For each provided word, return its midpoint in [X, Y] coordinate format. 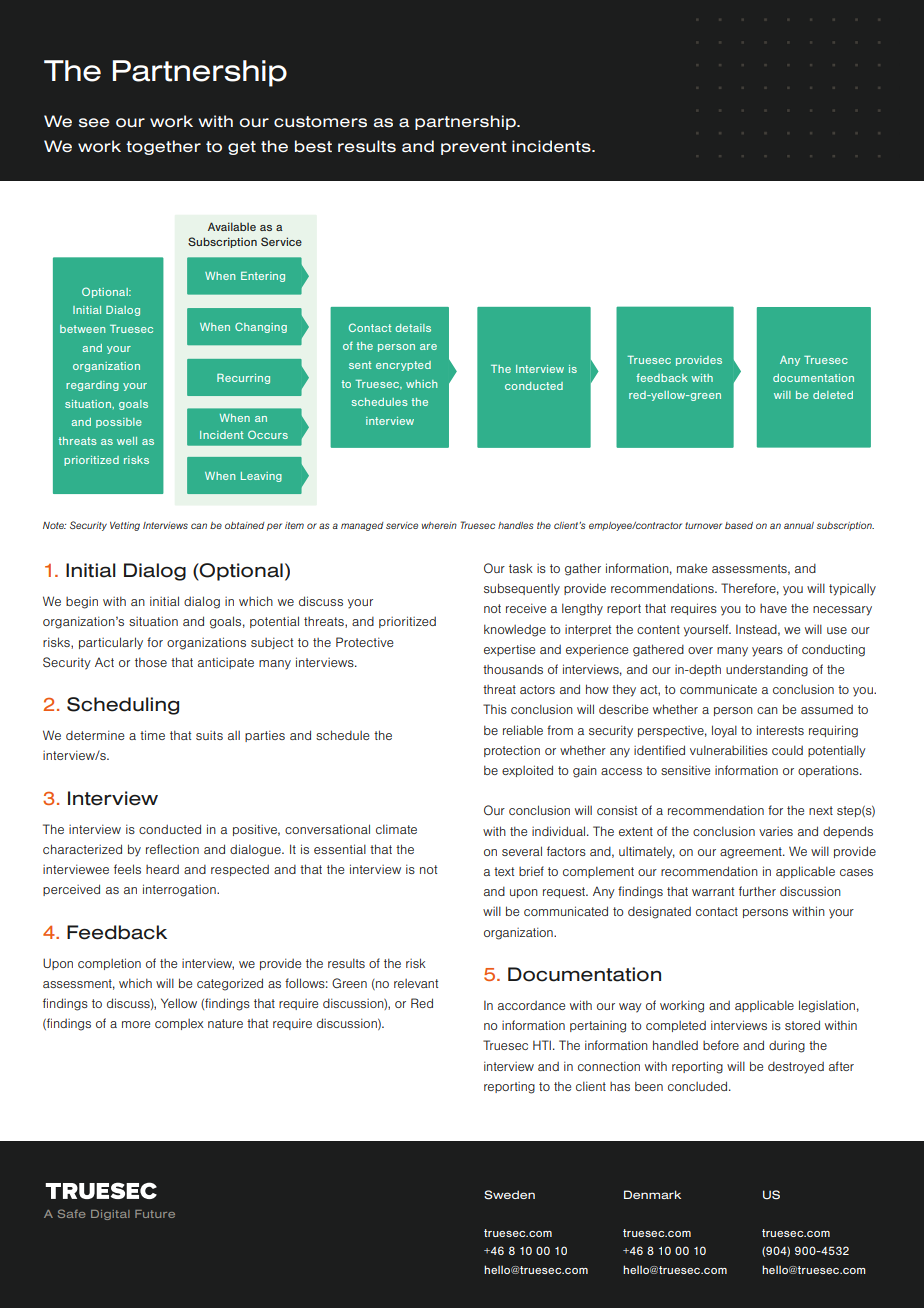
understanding [767, 670]
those [151, 662]
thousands [513, 669]
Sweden [509, 1195]
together [163, 147]
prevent [474, 148]
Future [155, 1214]
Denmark [652, 1194]
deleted [833, 395]
